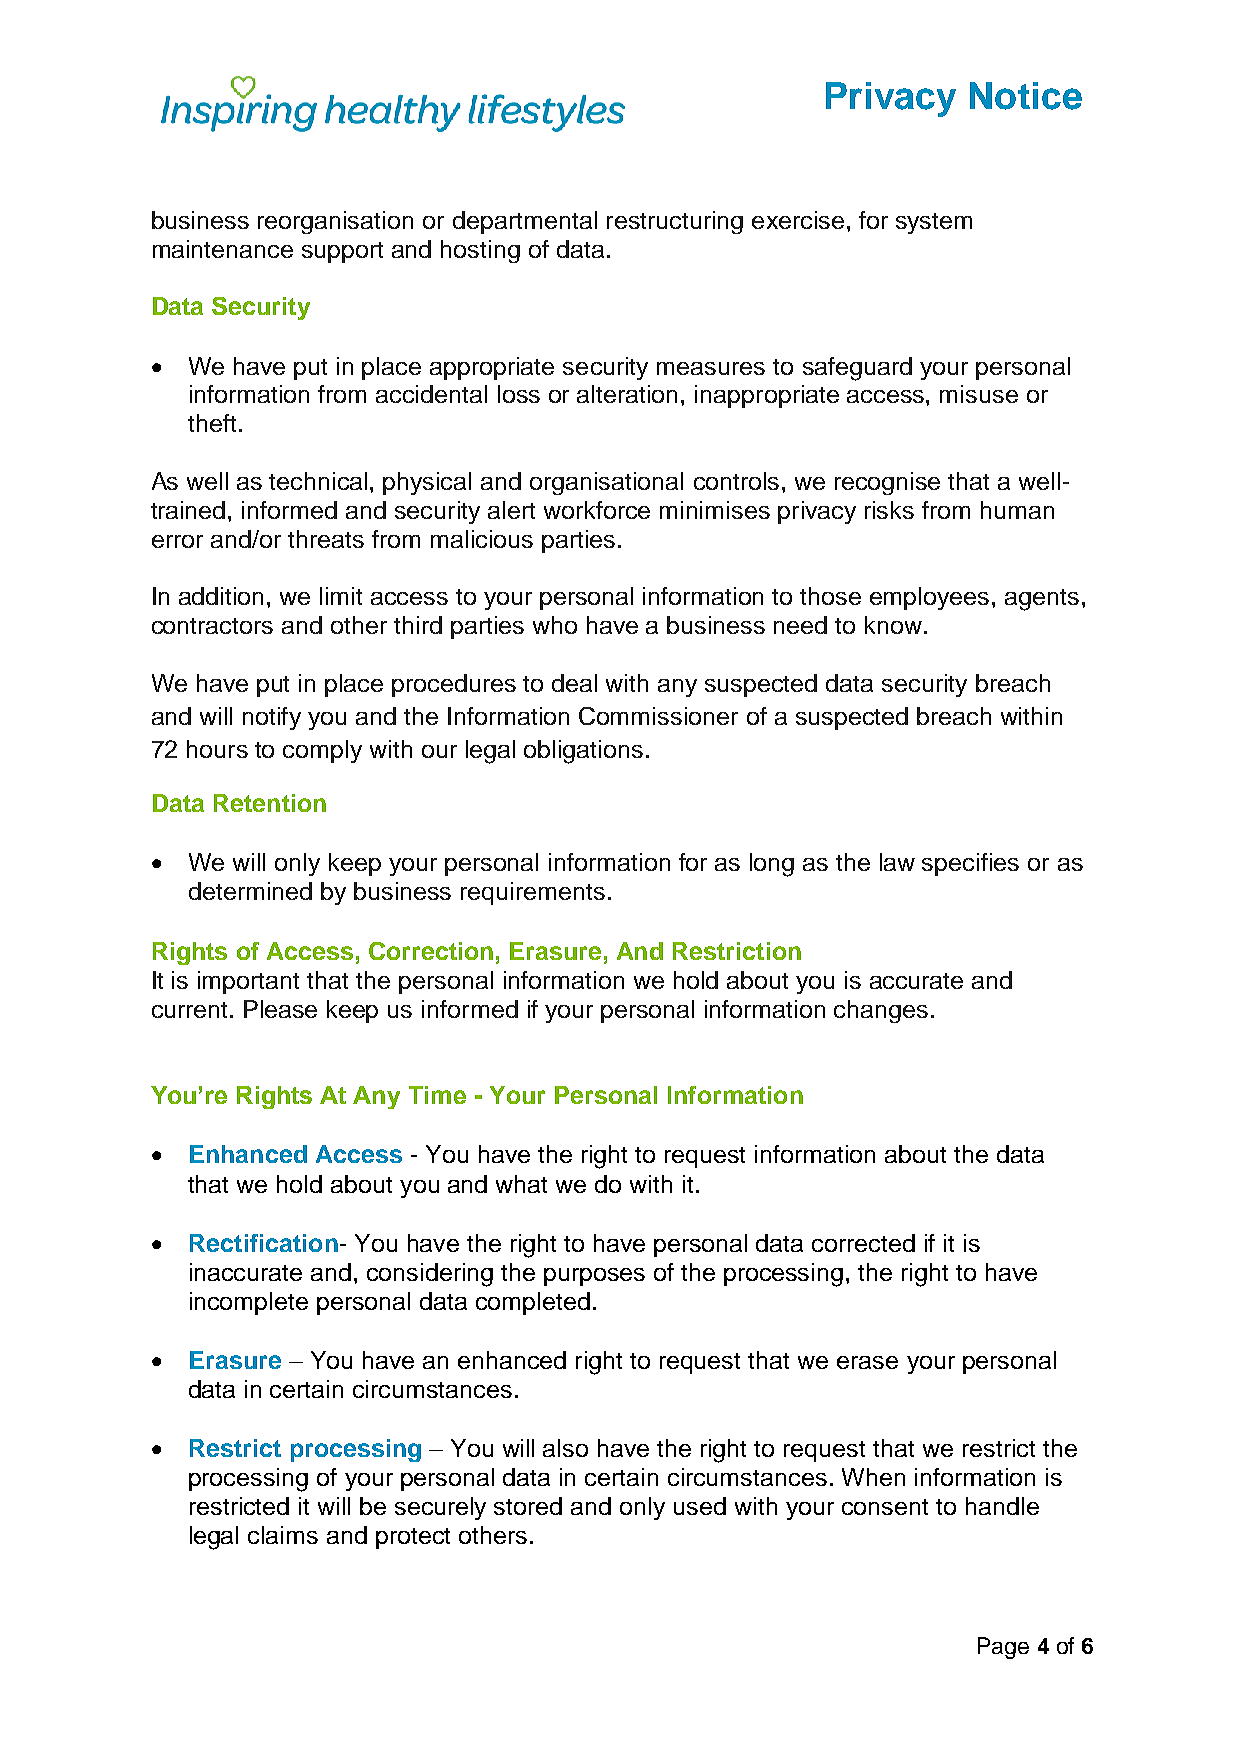 Image resolution: width=1244 pixels, height=1759 pixels. Describe the element at coordinates (555, 625) in the screenshot. I see `who` at that location.
